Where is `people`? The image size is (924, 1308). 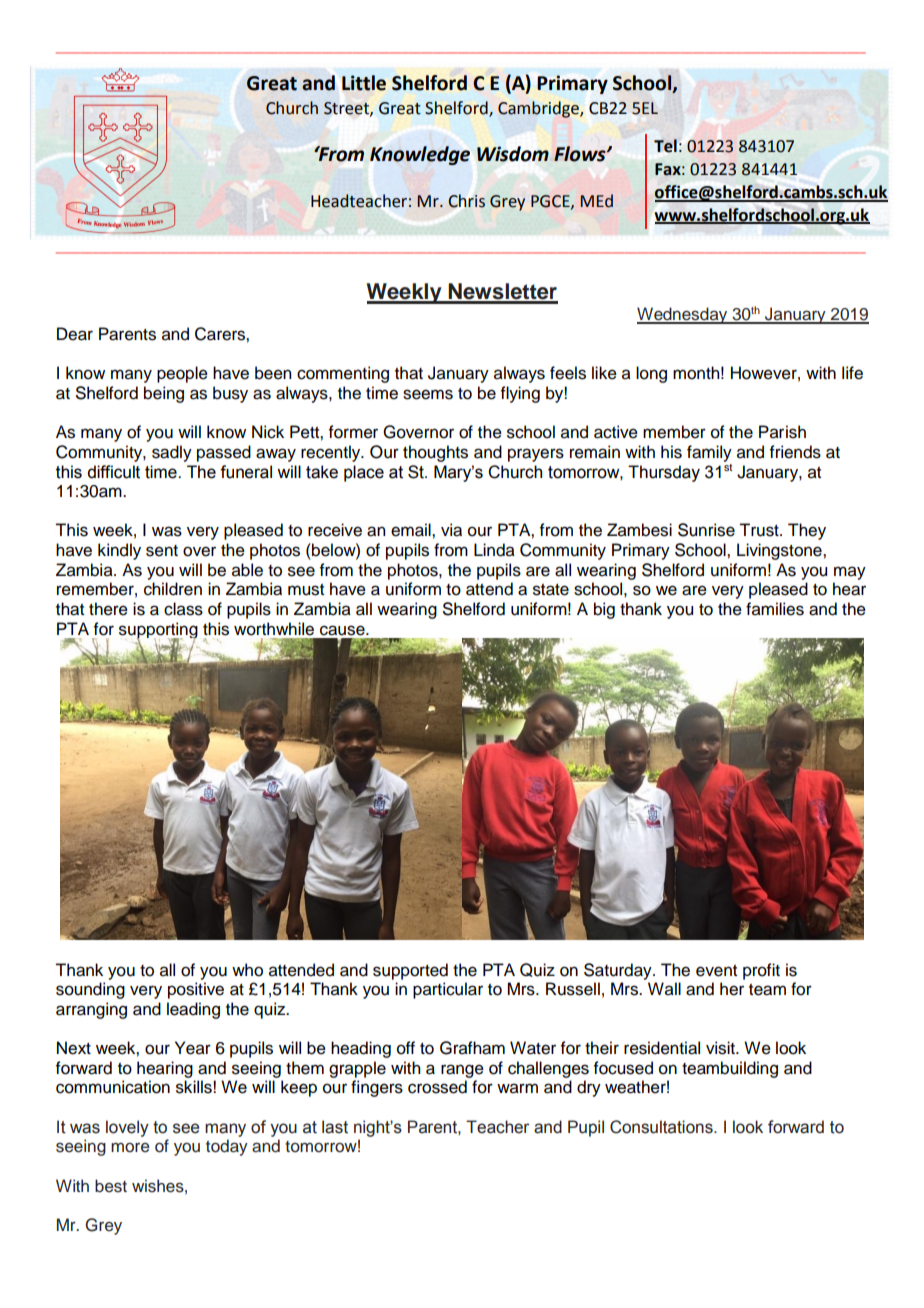
people is located at coordinates (182, 374).
